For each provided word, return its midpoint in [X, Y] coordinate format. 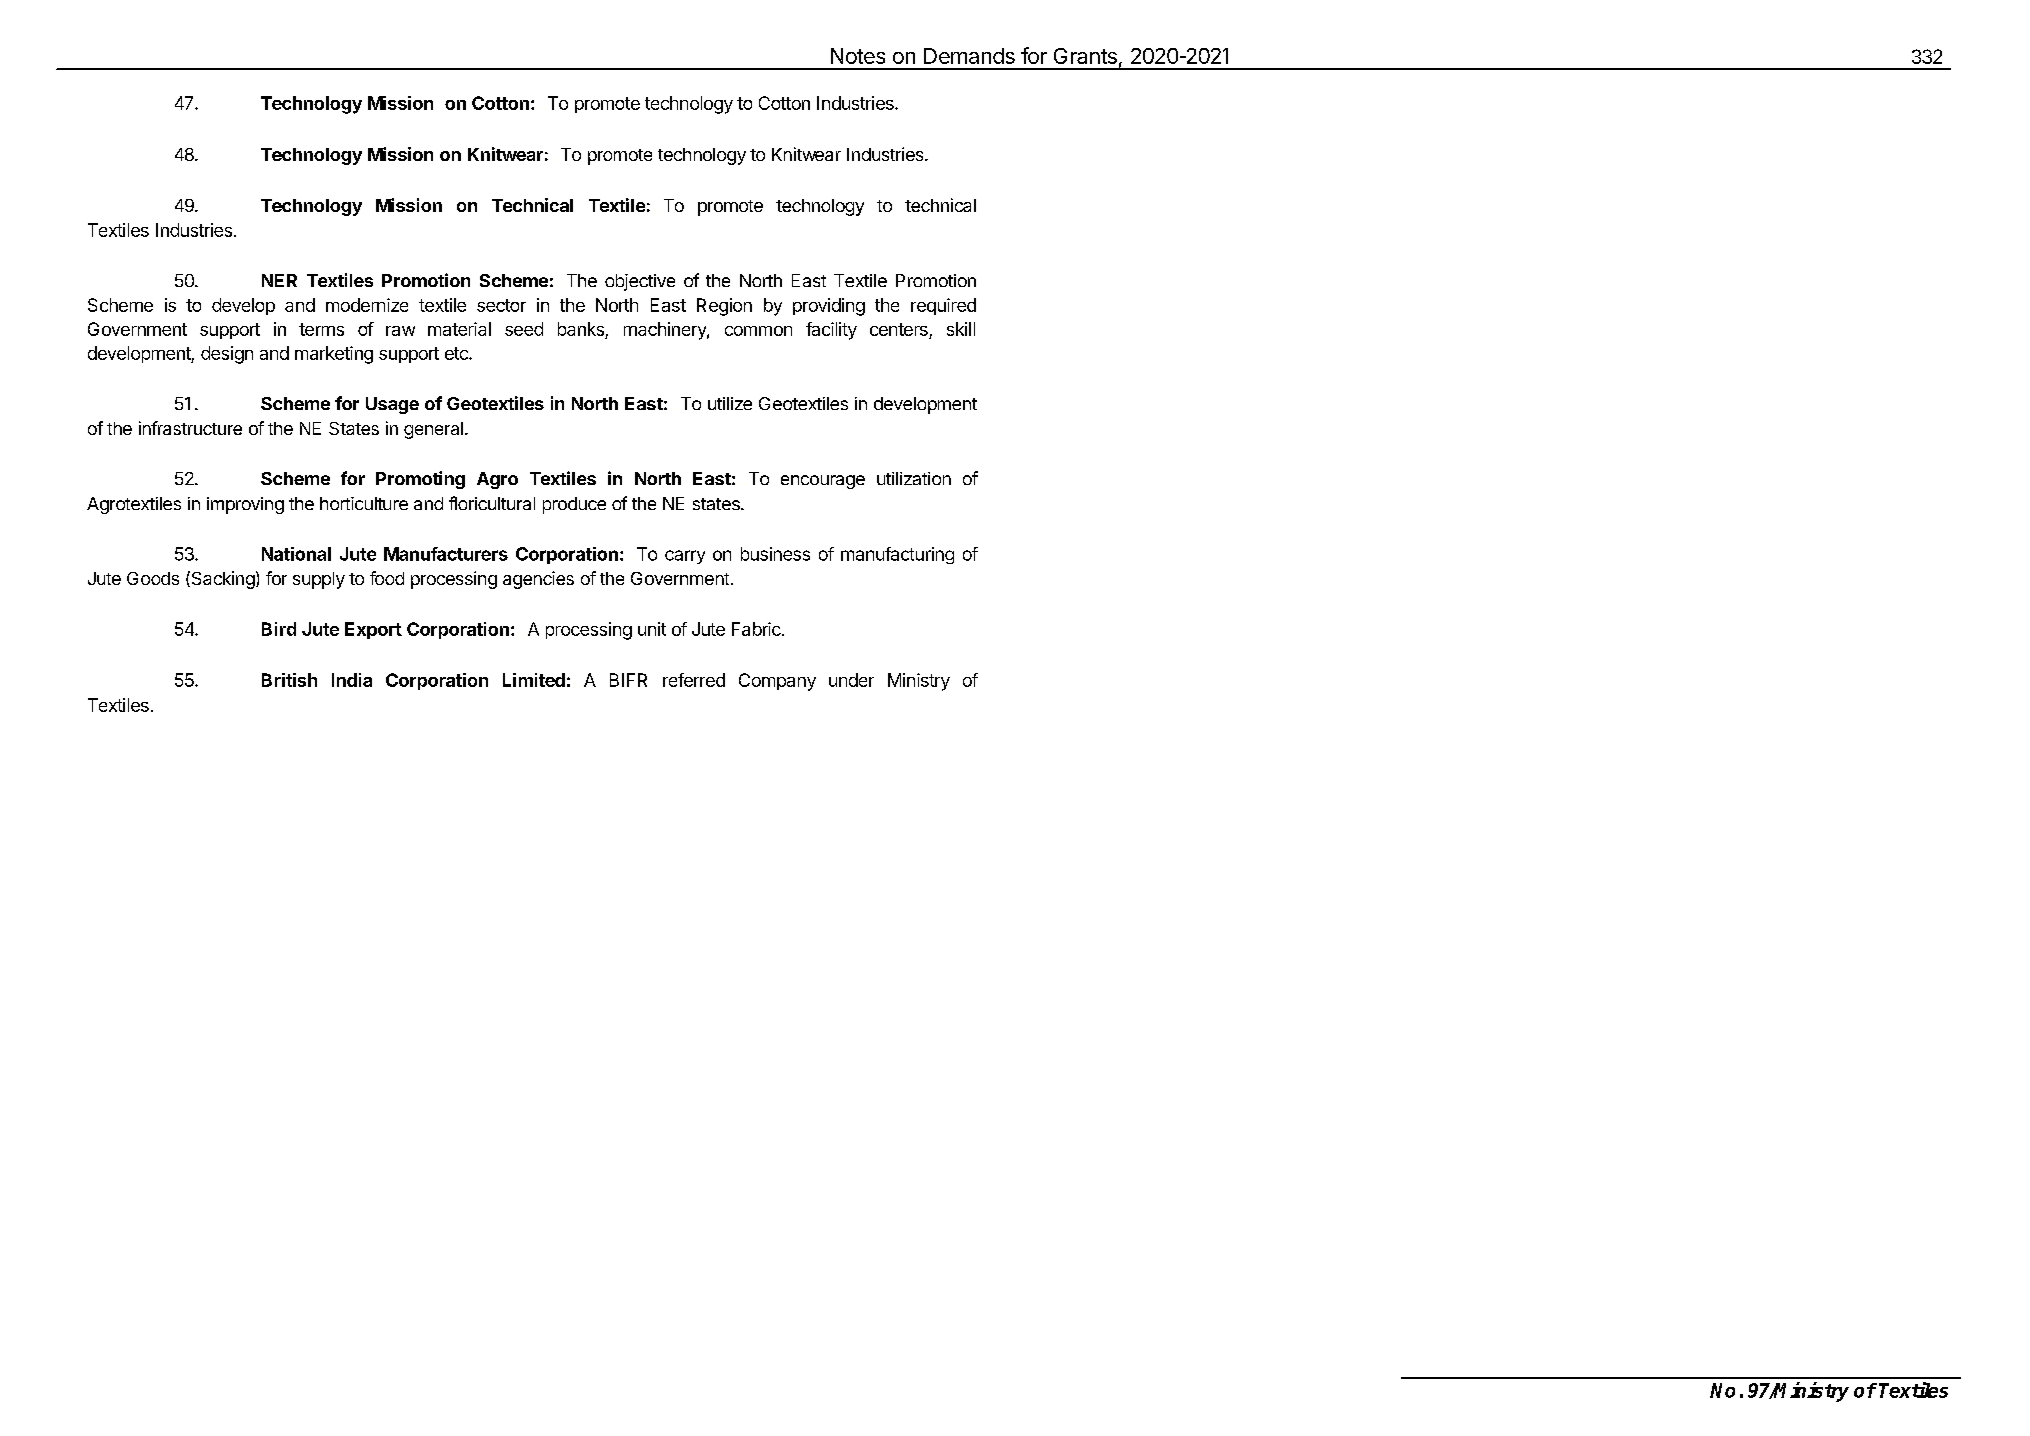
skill [961, 329]
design [227, 355]
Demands [969, 56]
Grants [1085, 56]
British [289, 680]
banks [582, 330]
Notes [858, 56]
